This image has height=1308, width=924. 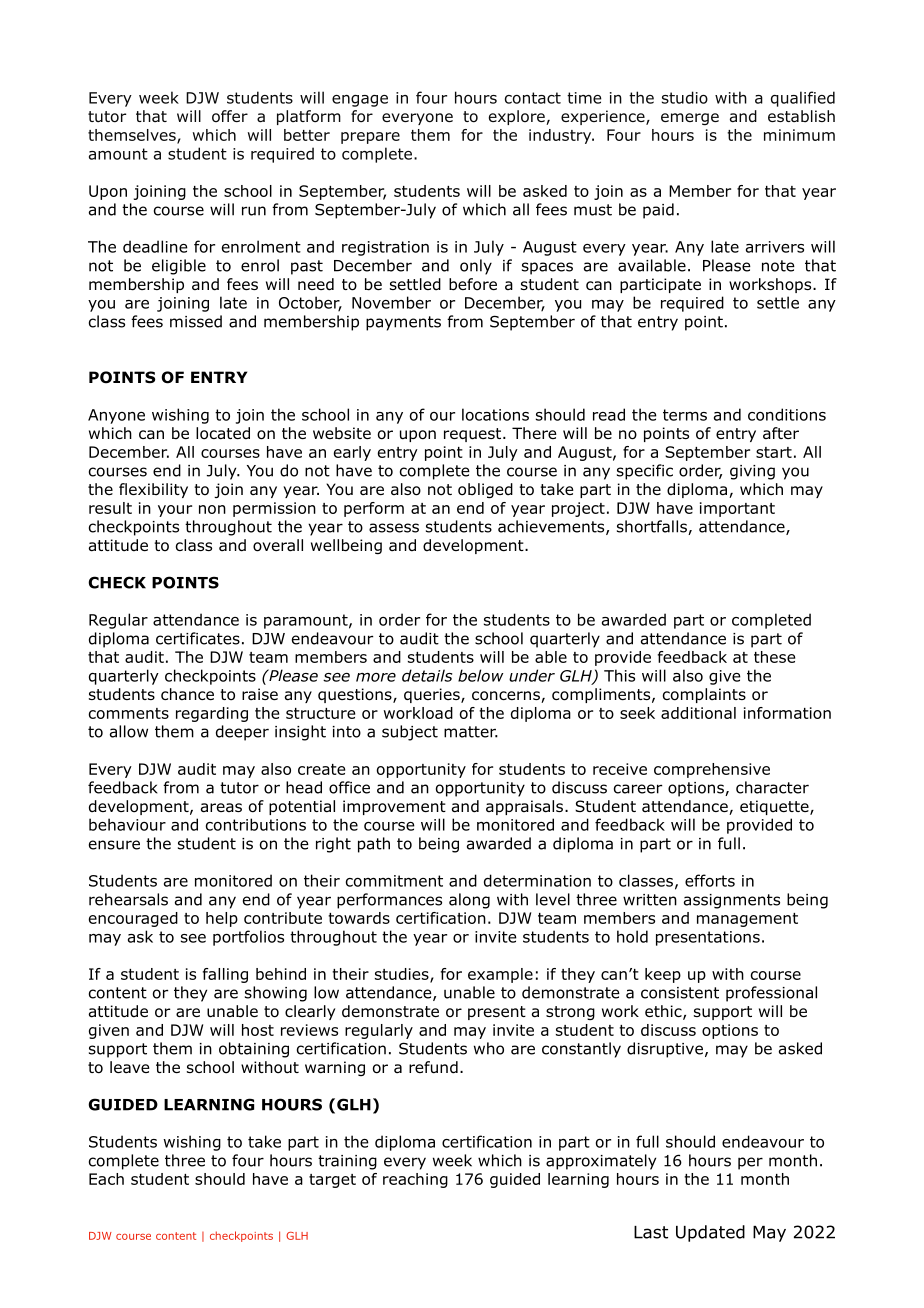 What do you see at coordinates (710, 880) in the image?
I see `efforts` at bounding box center [710, 880].
